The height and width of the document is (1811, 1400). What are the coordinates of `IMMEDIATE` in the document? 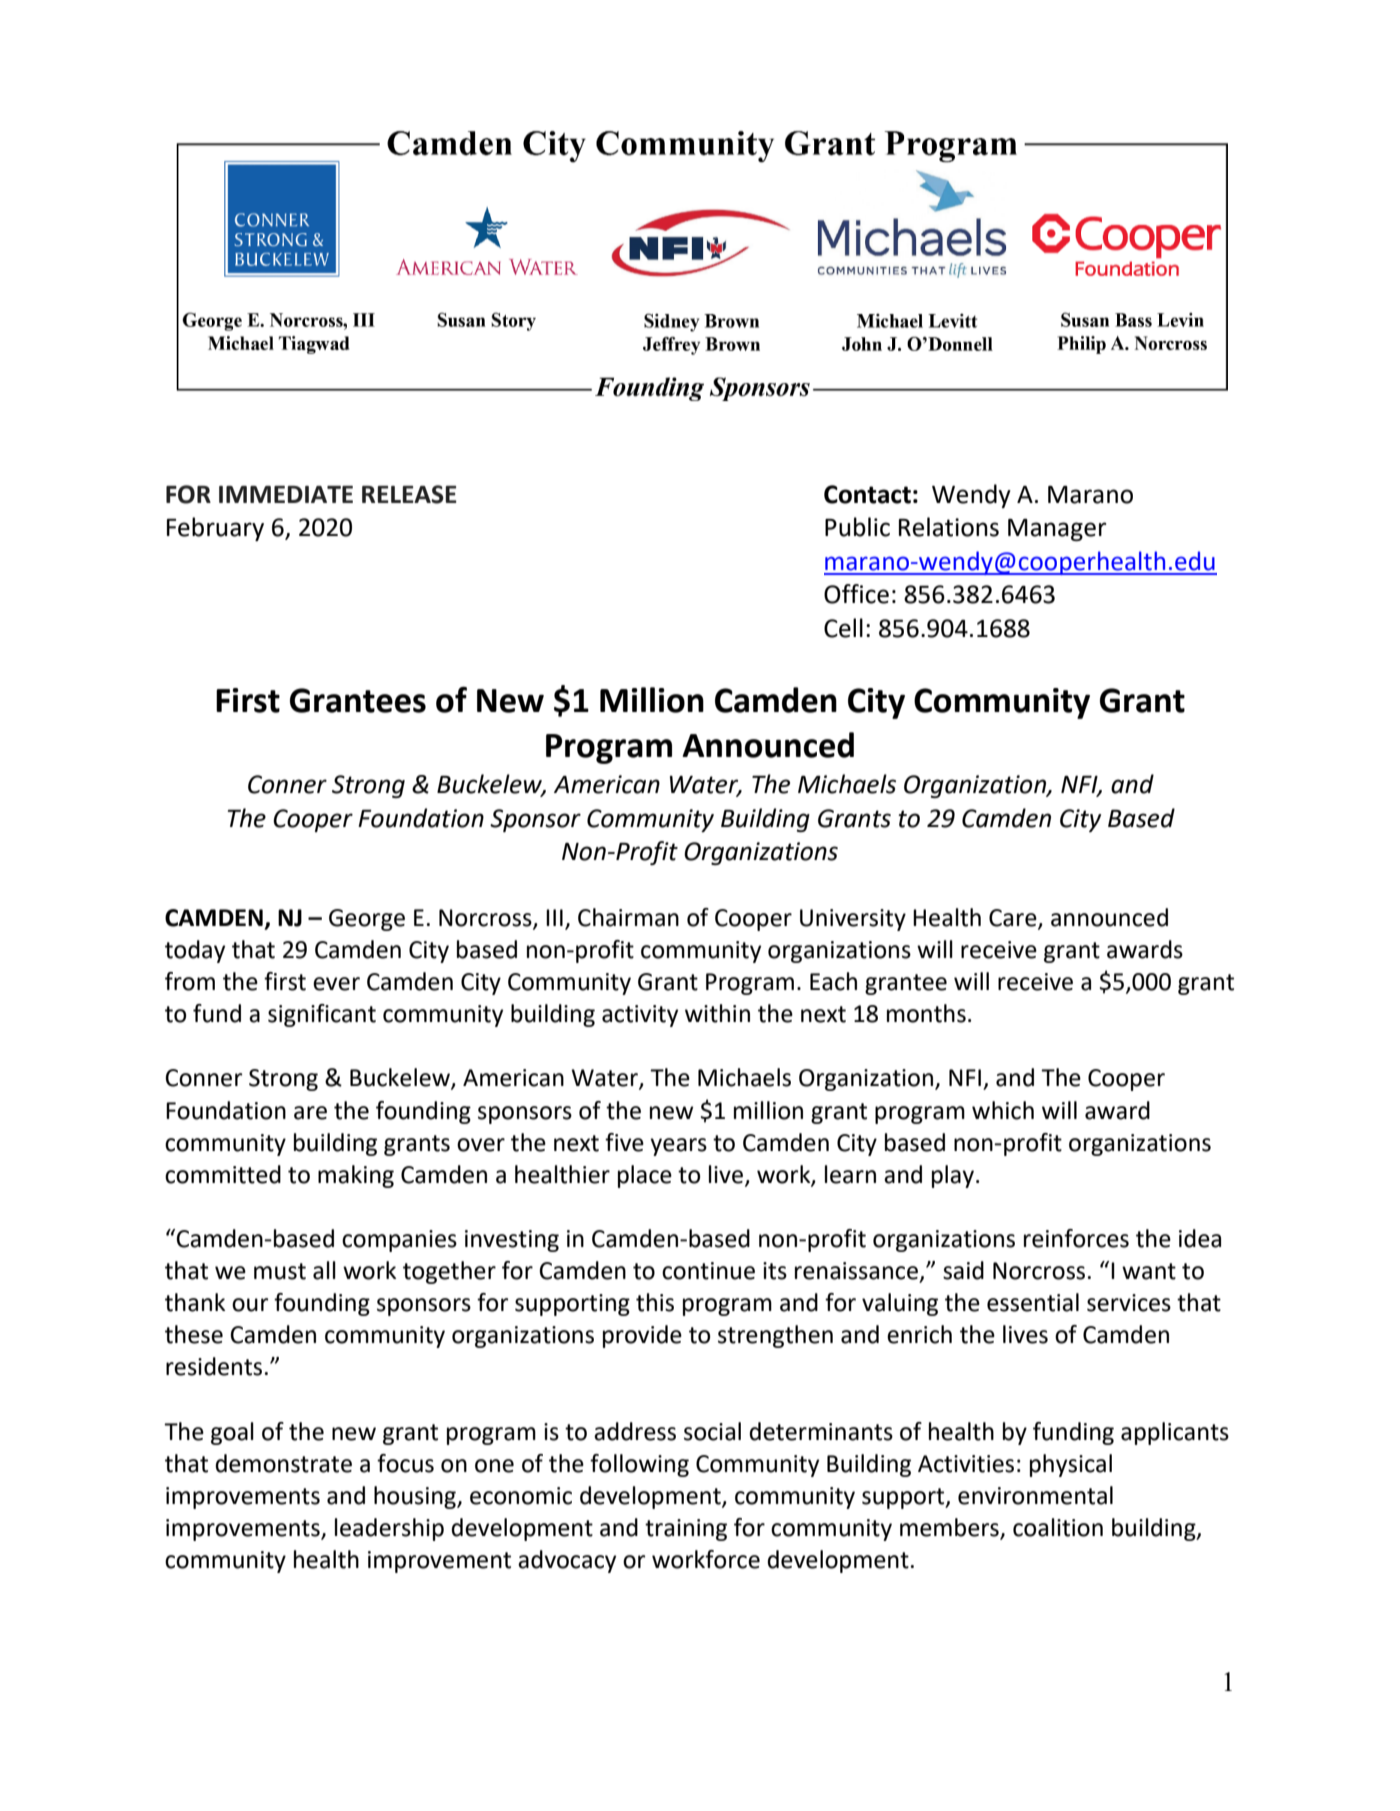 It's located at (286, 494).
